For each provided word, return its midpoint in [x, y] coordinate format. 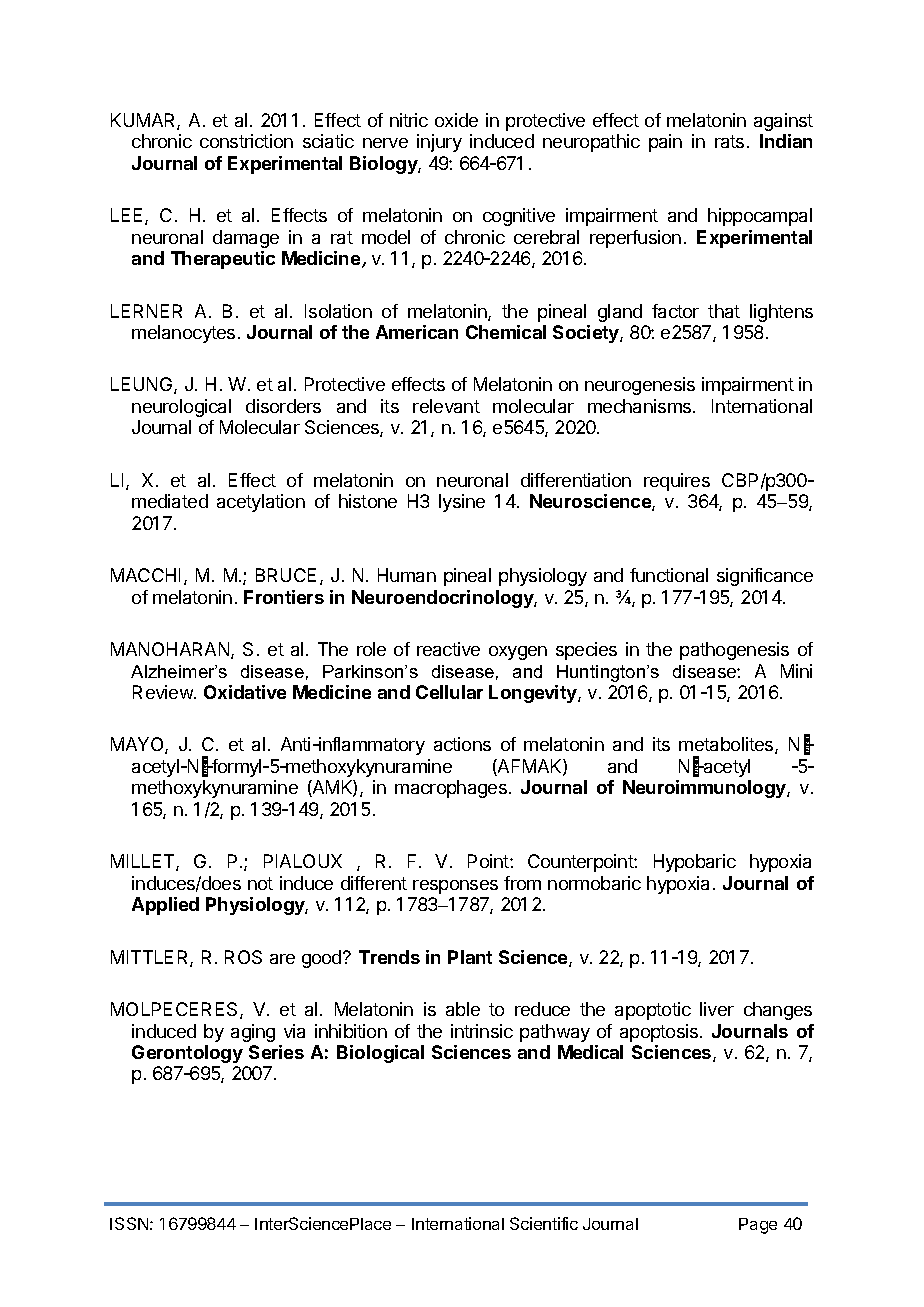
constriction [246, 141]
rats [729, 141]
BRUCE [286, 575]
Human [407, 575]
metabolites [727, 745]
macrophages [451, 789]
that [724, 311]
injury [439, 143]
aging [253, 1033]
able [463, 1009]
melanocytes [183, 334]
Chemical [506, 332]
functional [669, 575]
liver [717, 1009]
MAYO [138, 745]
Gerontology [187, 1054]
